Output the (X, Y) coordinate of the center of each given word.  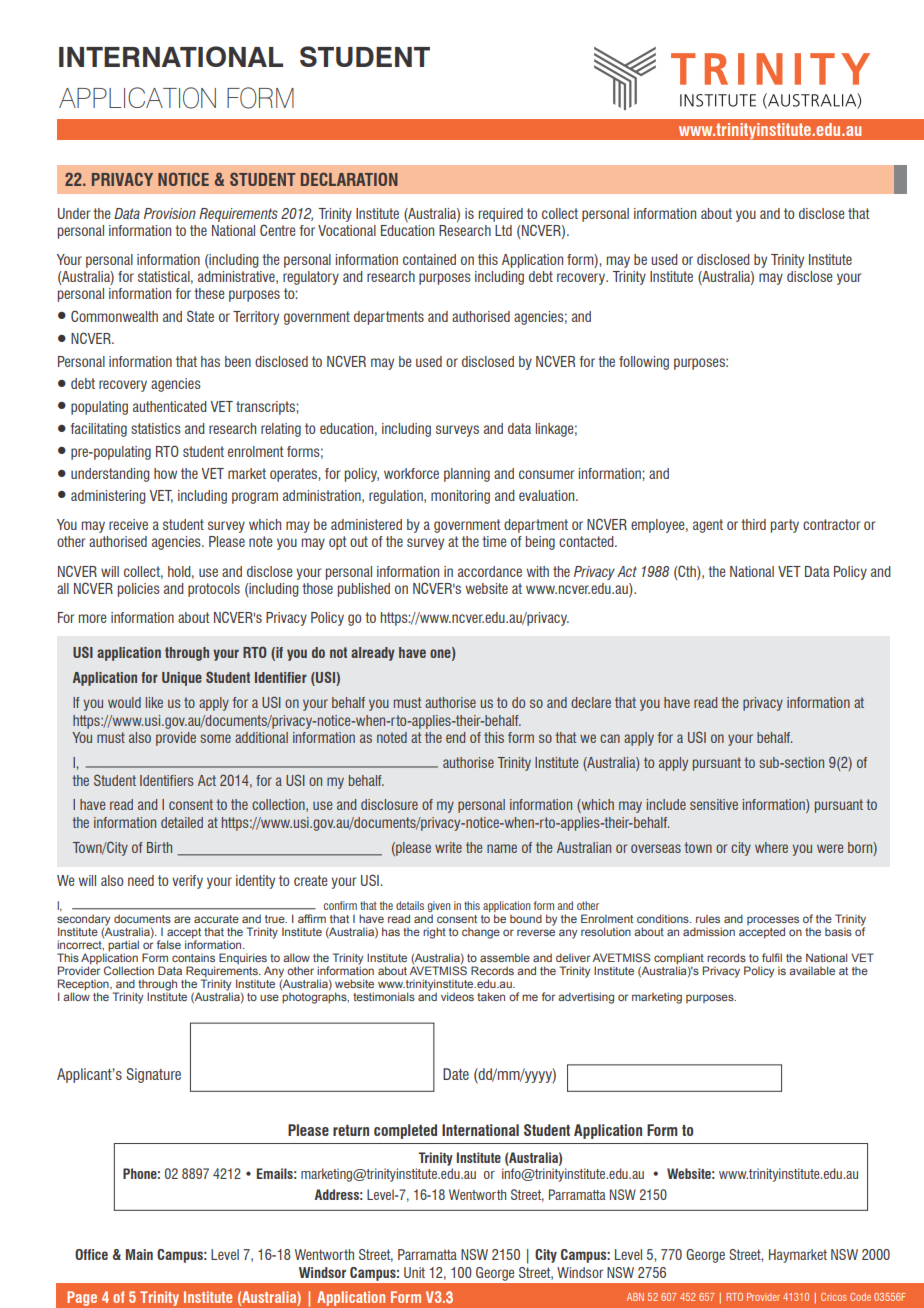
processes (773, 922)
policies (139, 590)
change (481, 933)
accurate (216, 919)
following (644, 363)
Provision (170, 213)
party (785, 526)
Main (139, 1254)
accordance (490, 571)
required (501, 215)
